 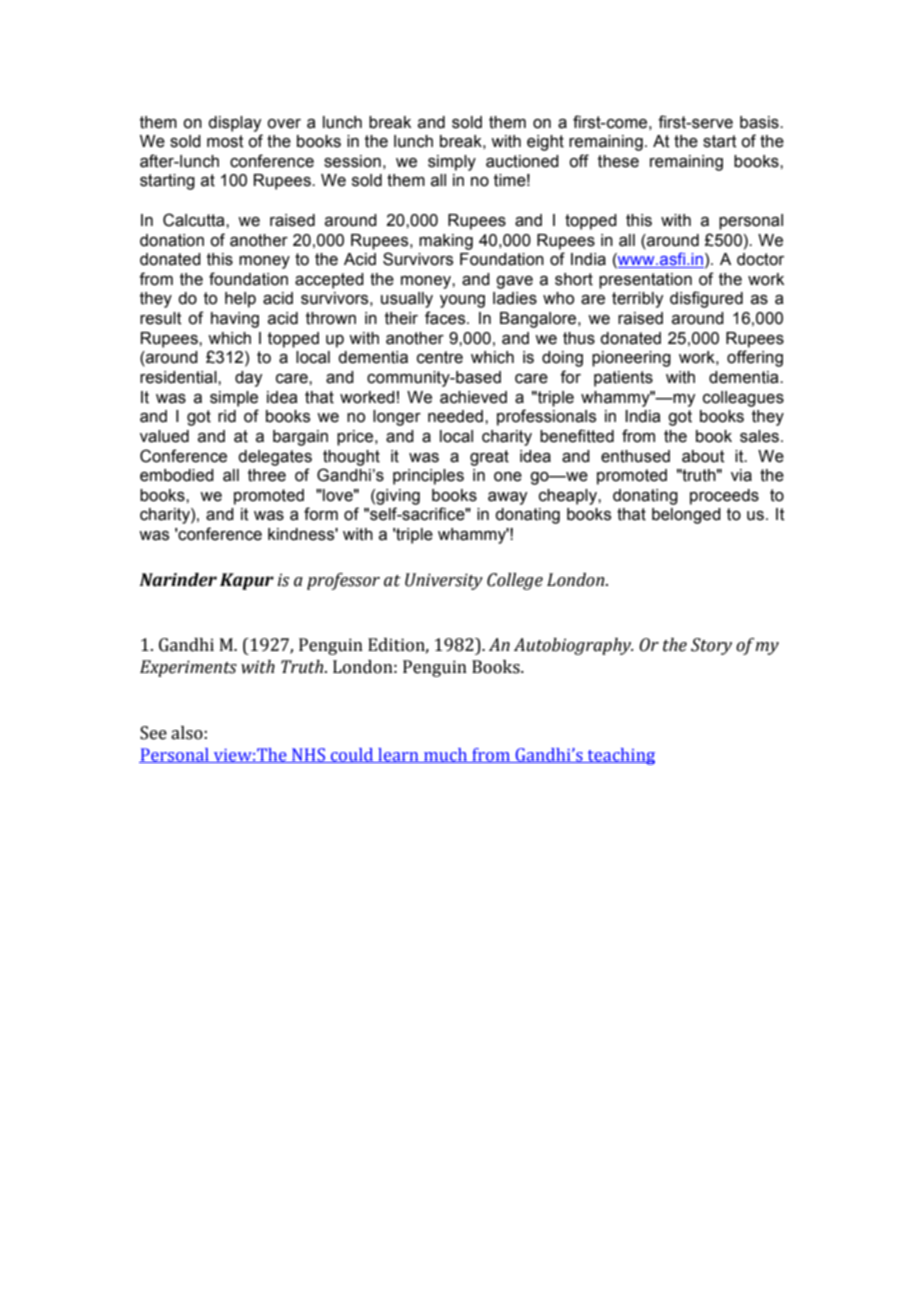 What do you see at coordinates (457, 416) in the screenshot?
I see `needed` at bounding box center [457, 416].
